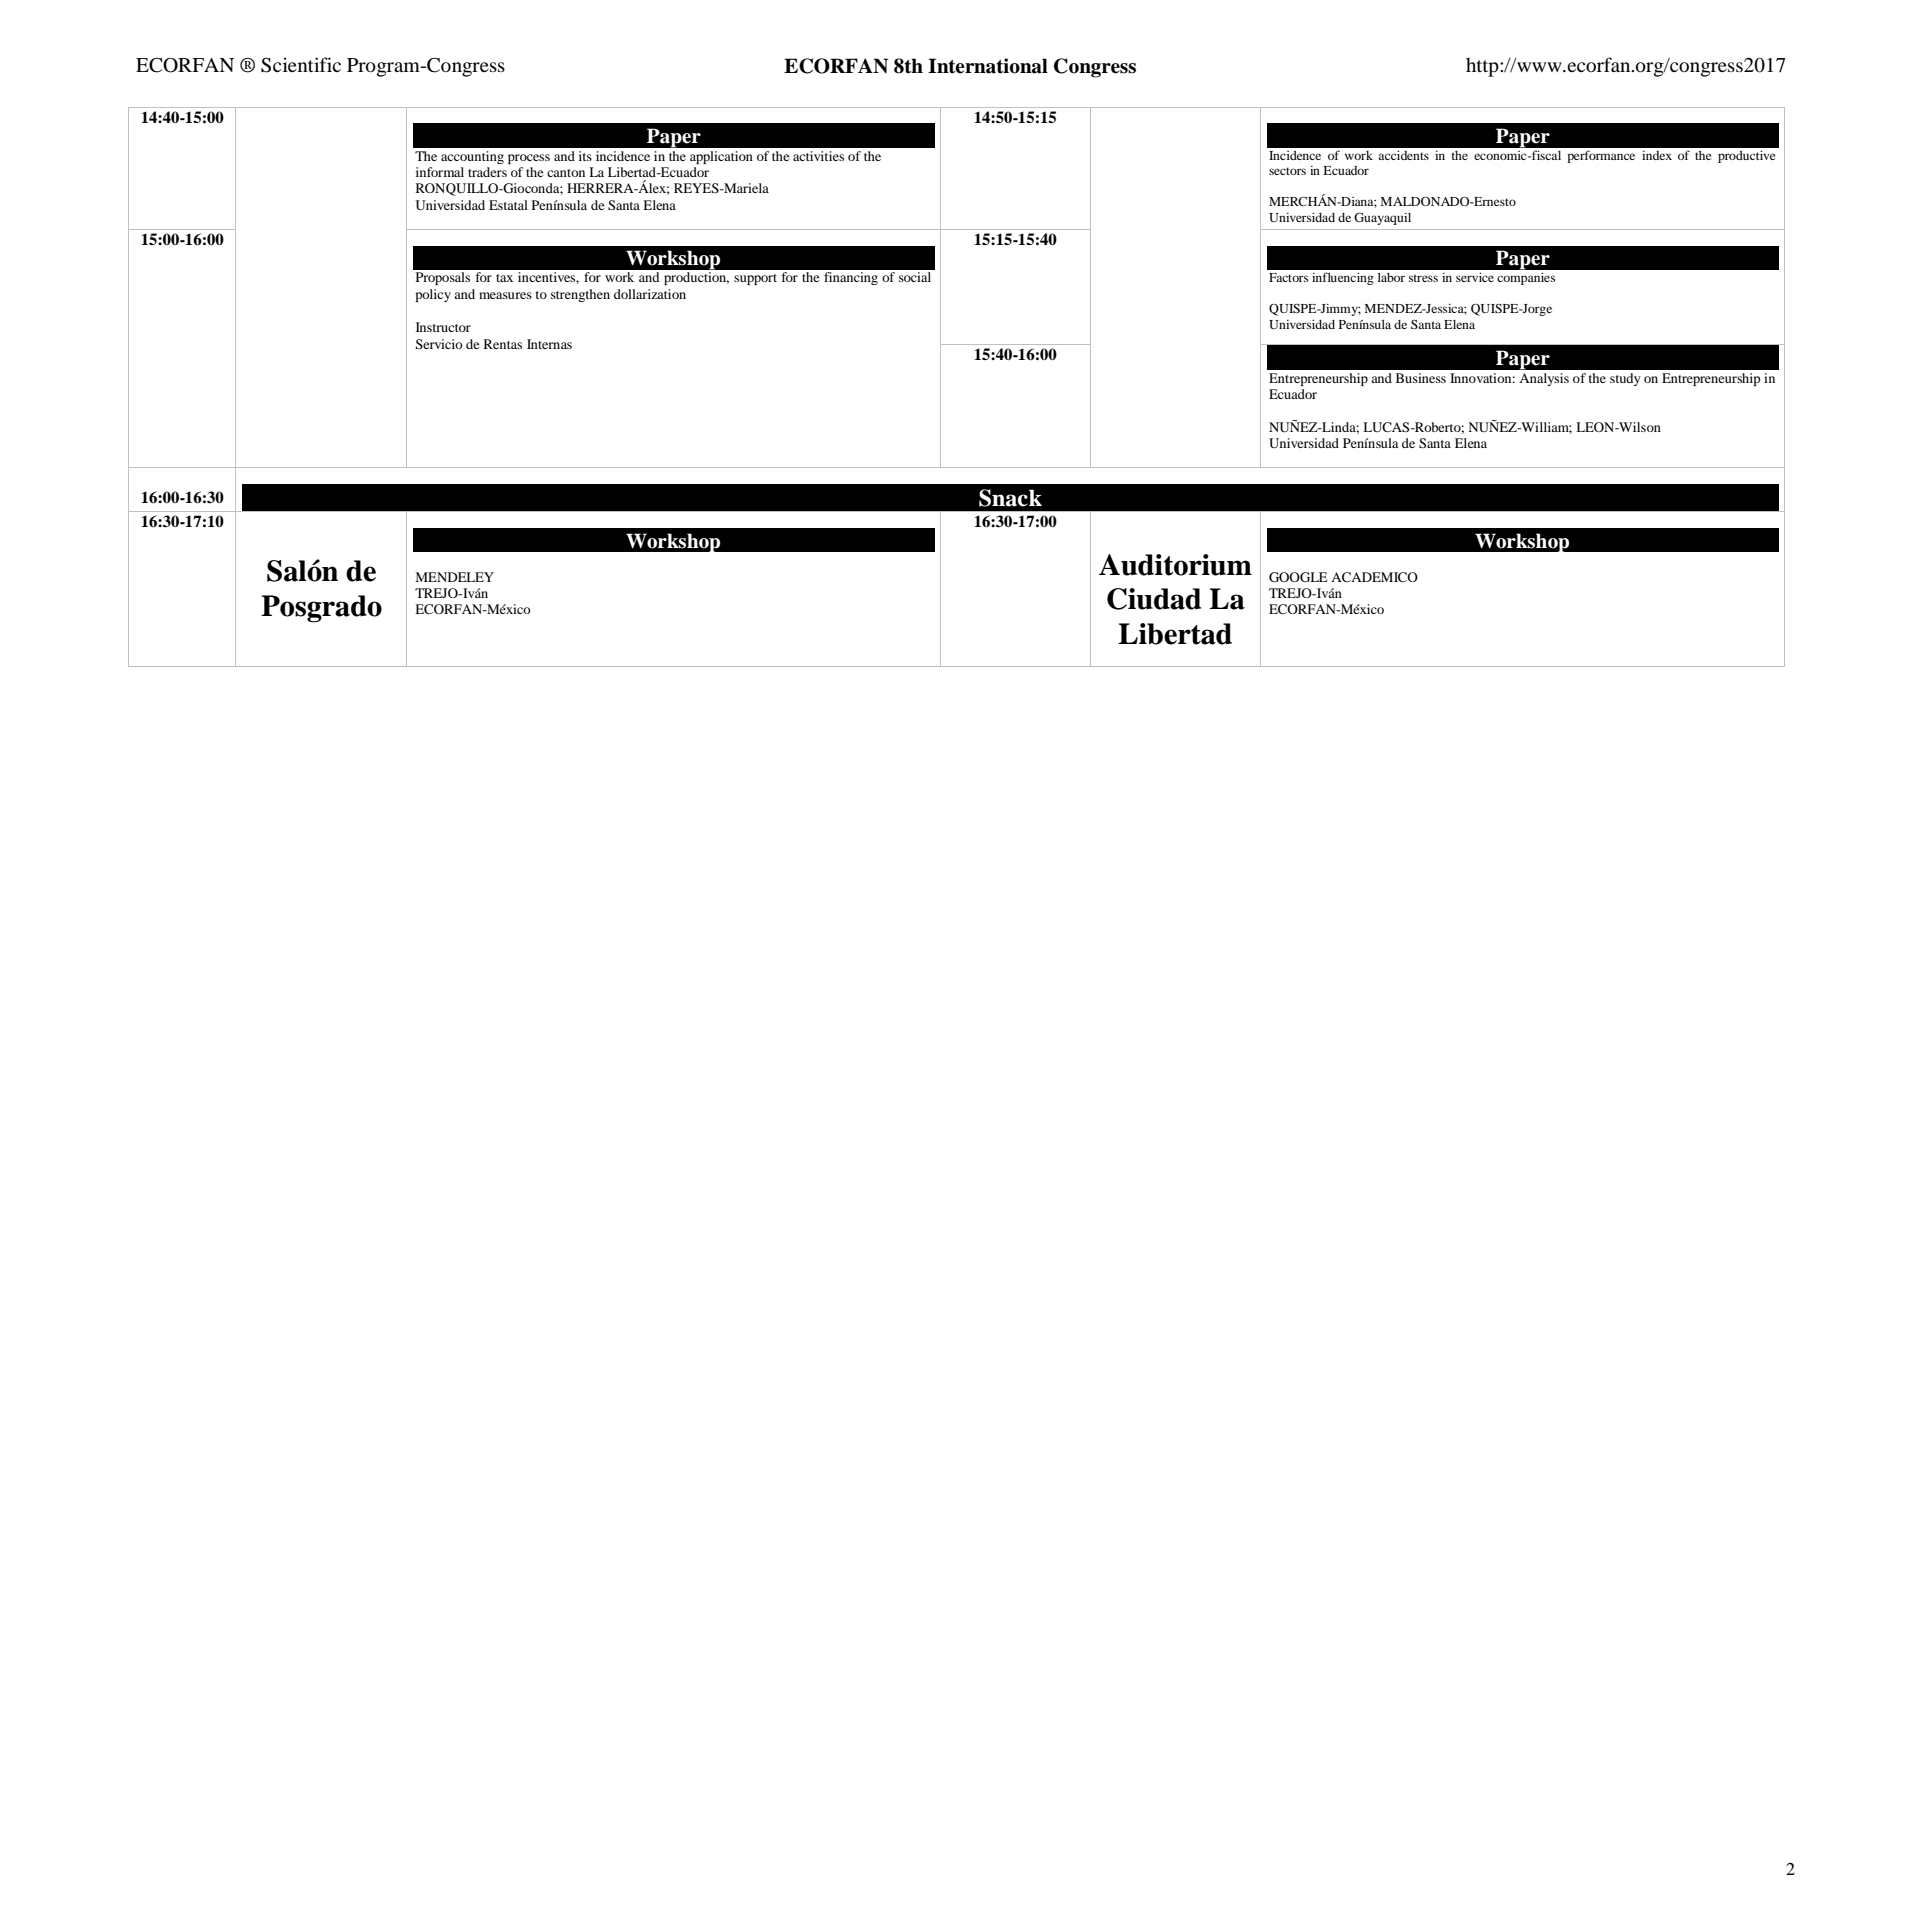 This screenshot has height=1923, width=1923. I want to click on Scientific, so click(301, 65).
